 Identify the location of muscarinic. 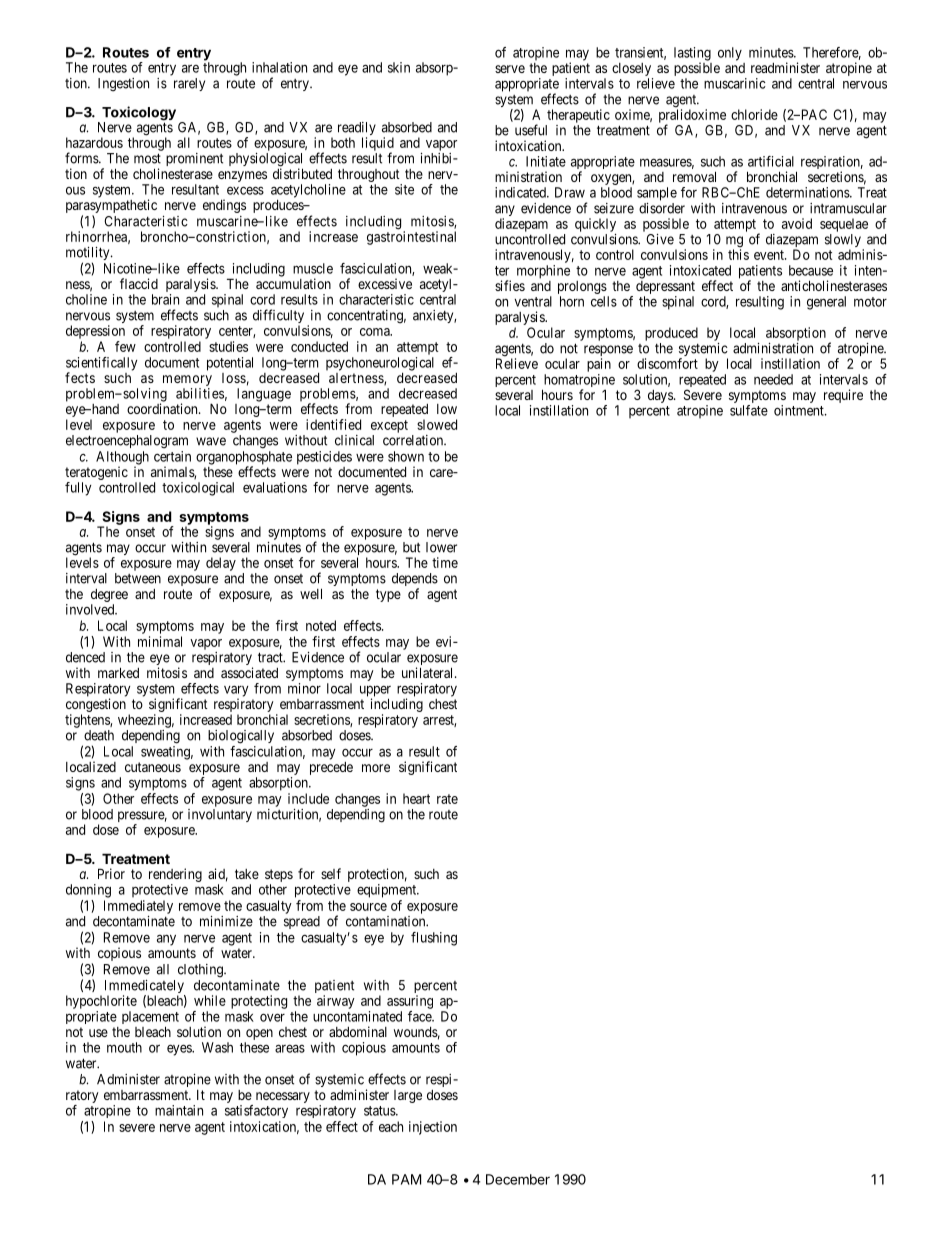
(735, 83).
